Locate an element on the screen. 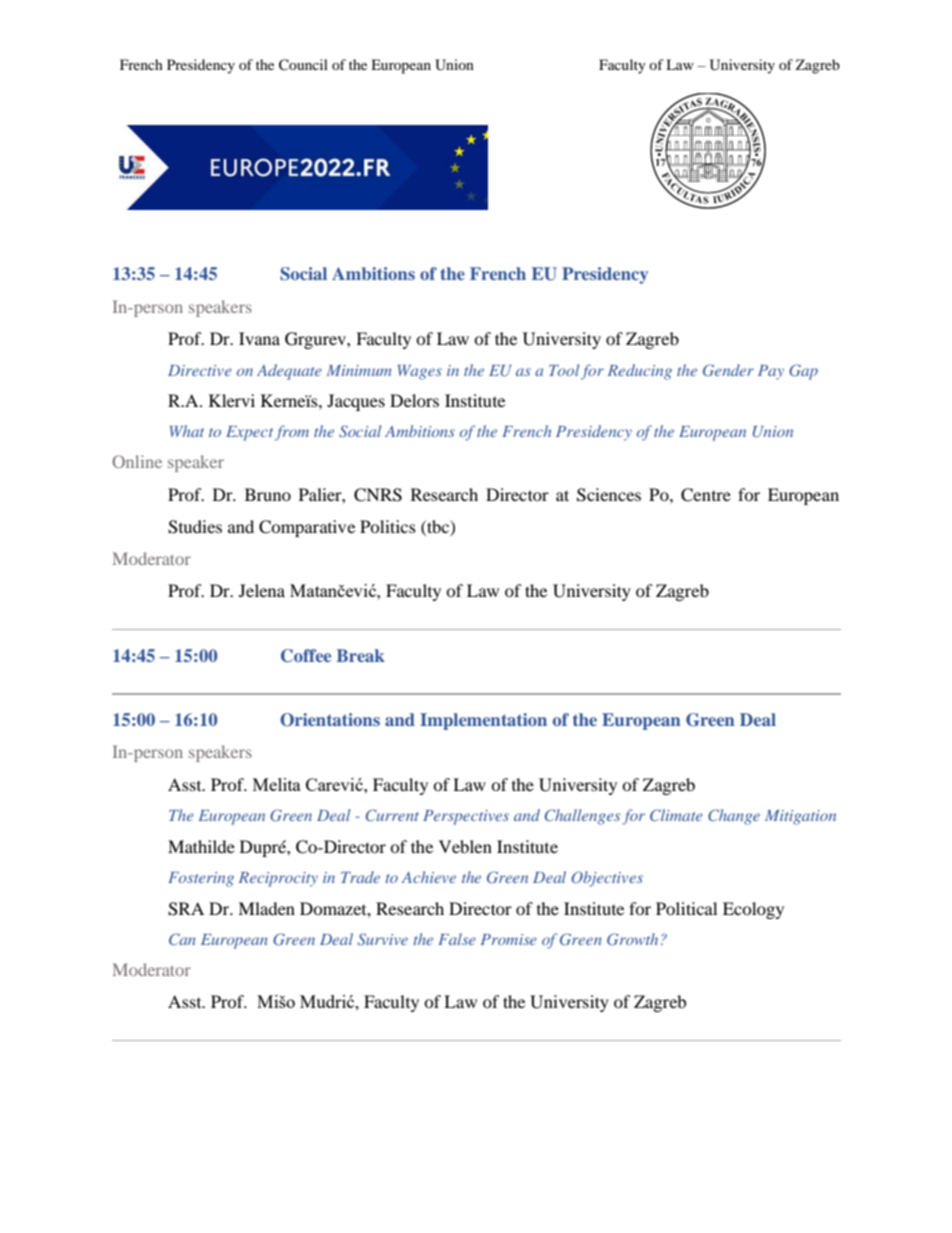 The height and width of the screenshot is (1233, 952). Wages is located at coordinates (420, 372).
